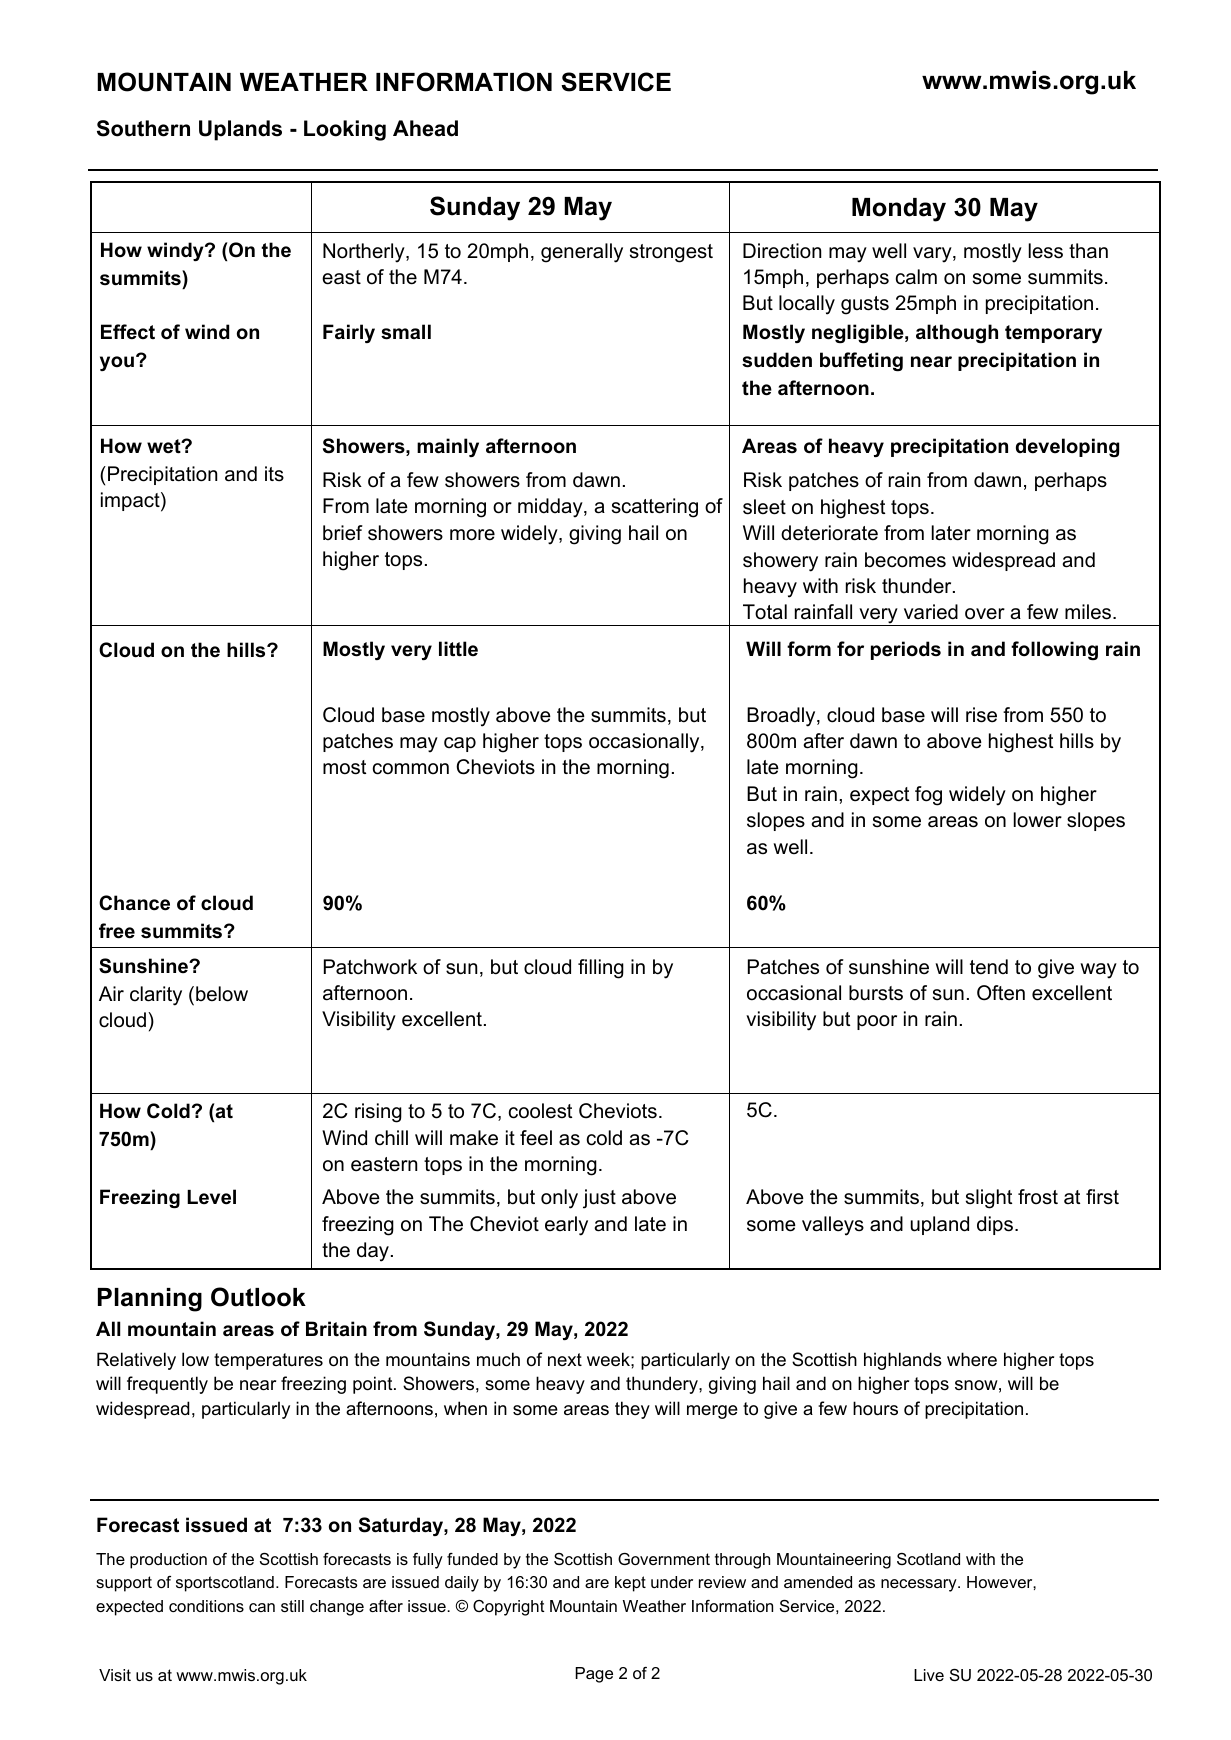  What do you see at coordinates (929, 1675) in the image?
I see `Live` at bounding box center [929, 1675].
